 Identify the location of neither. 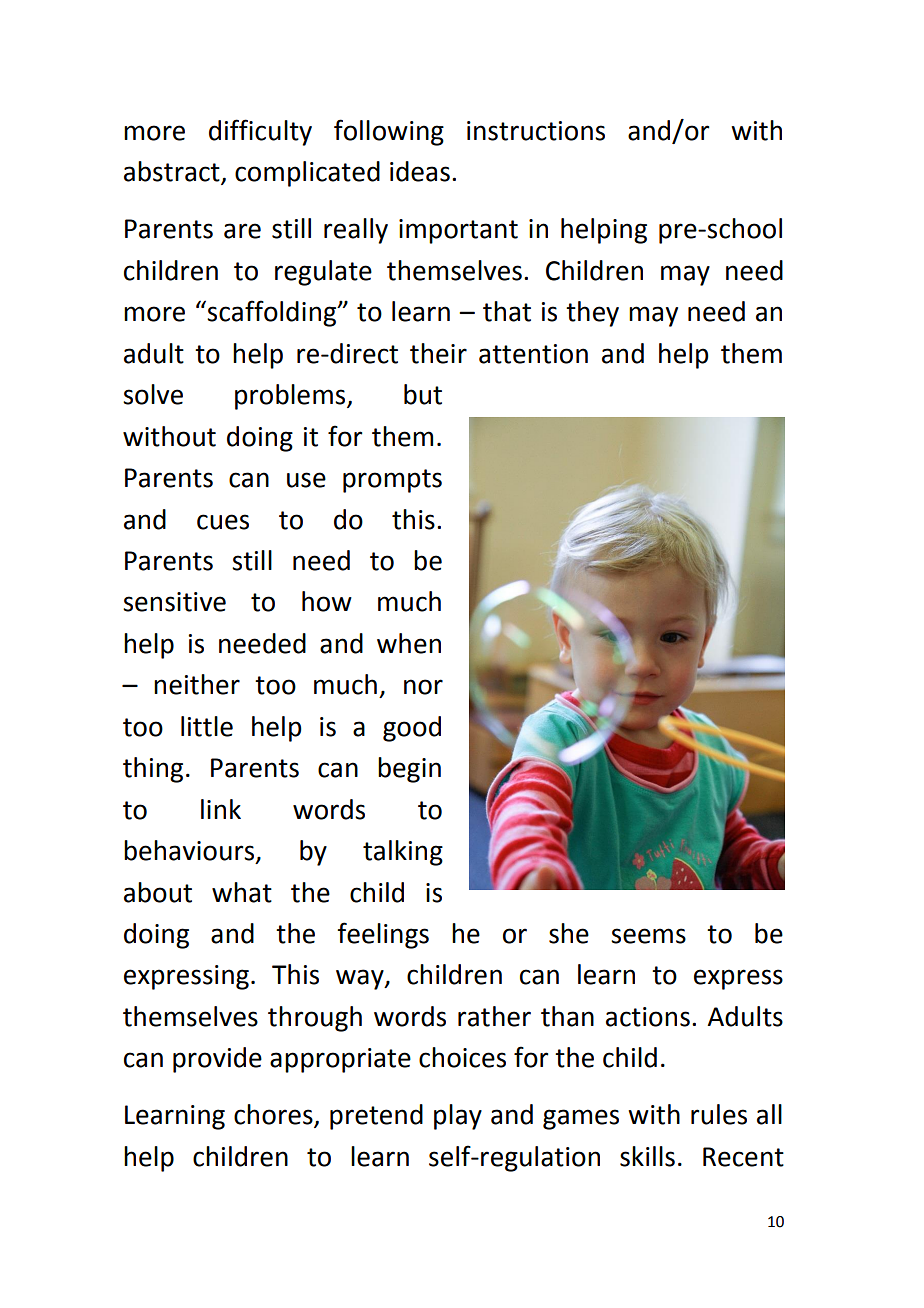
(197, 684).
